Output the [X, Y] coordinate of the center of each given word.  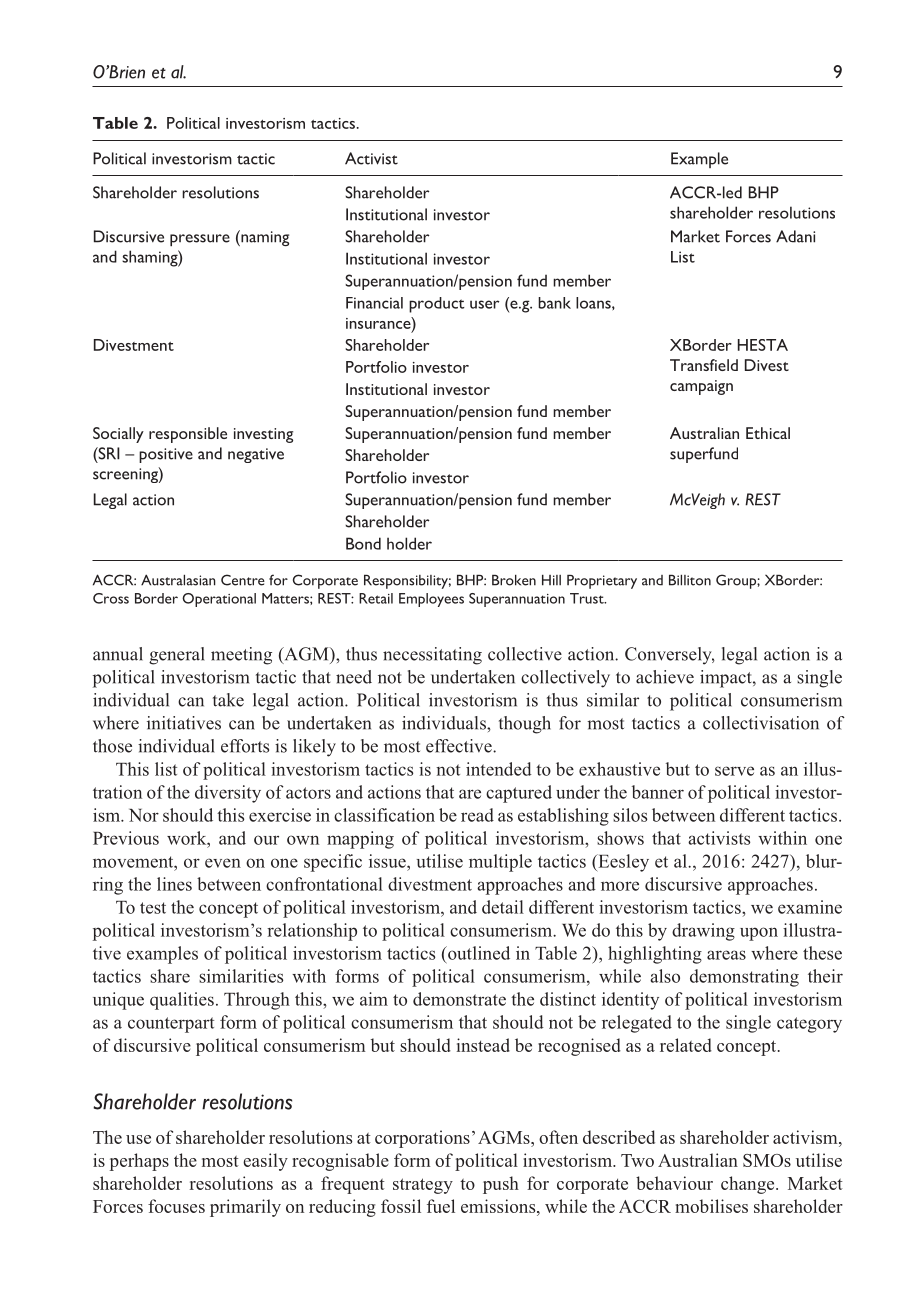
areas [726, 955]
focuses [176, 1206]
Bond [363, 543]
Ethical [768, 433]
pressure [200, 240]
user [484, 304]
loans [594, 303]
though [525, 725]
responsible [188, 435]
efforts [245, 746]
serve [734, 771]
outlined [478, 953]
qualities [182, 1001]
